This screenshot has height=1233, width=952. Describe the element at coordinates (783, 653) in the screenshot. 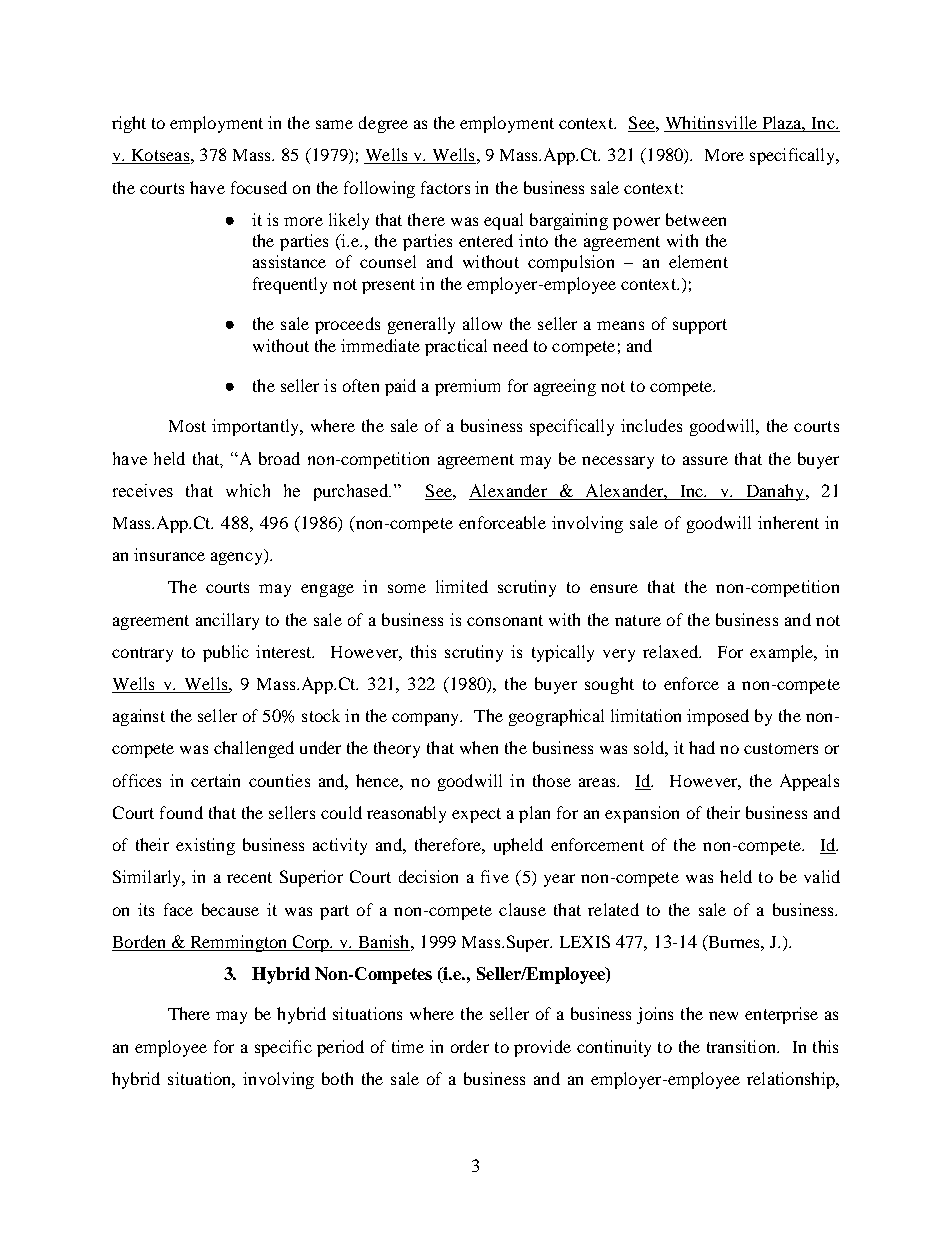

I see `example` at that location.
